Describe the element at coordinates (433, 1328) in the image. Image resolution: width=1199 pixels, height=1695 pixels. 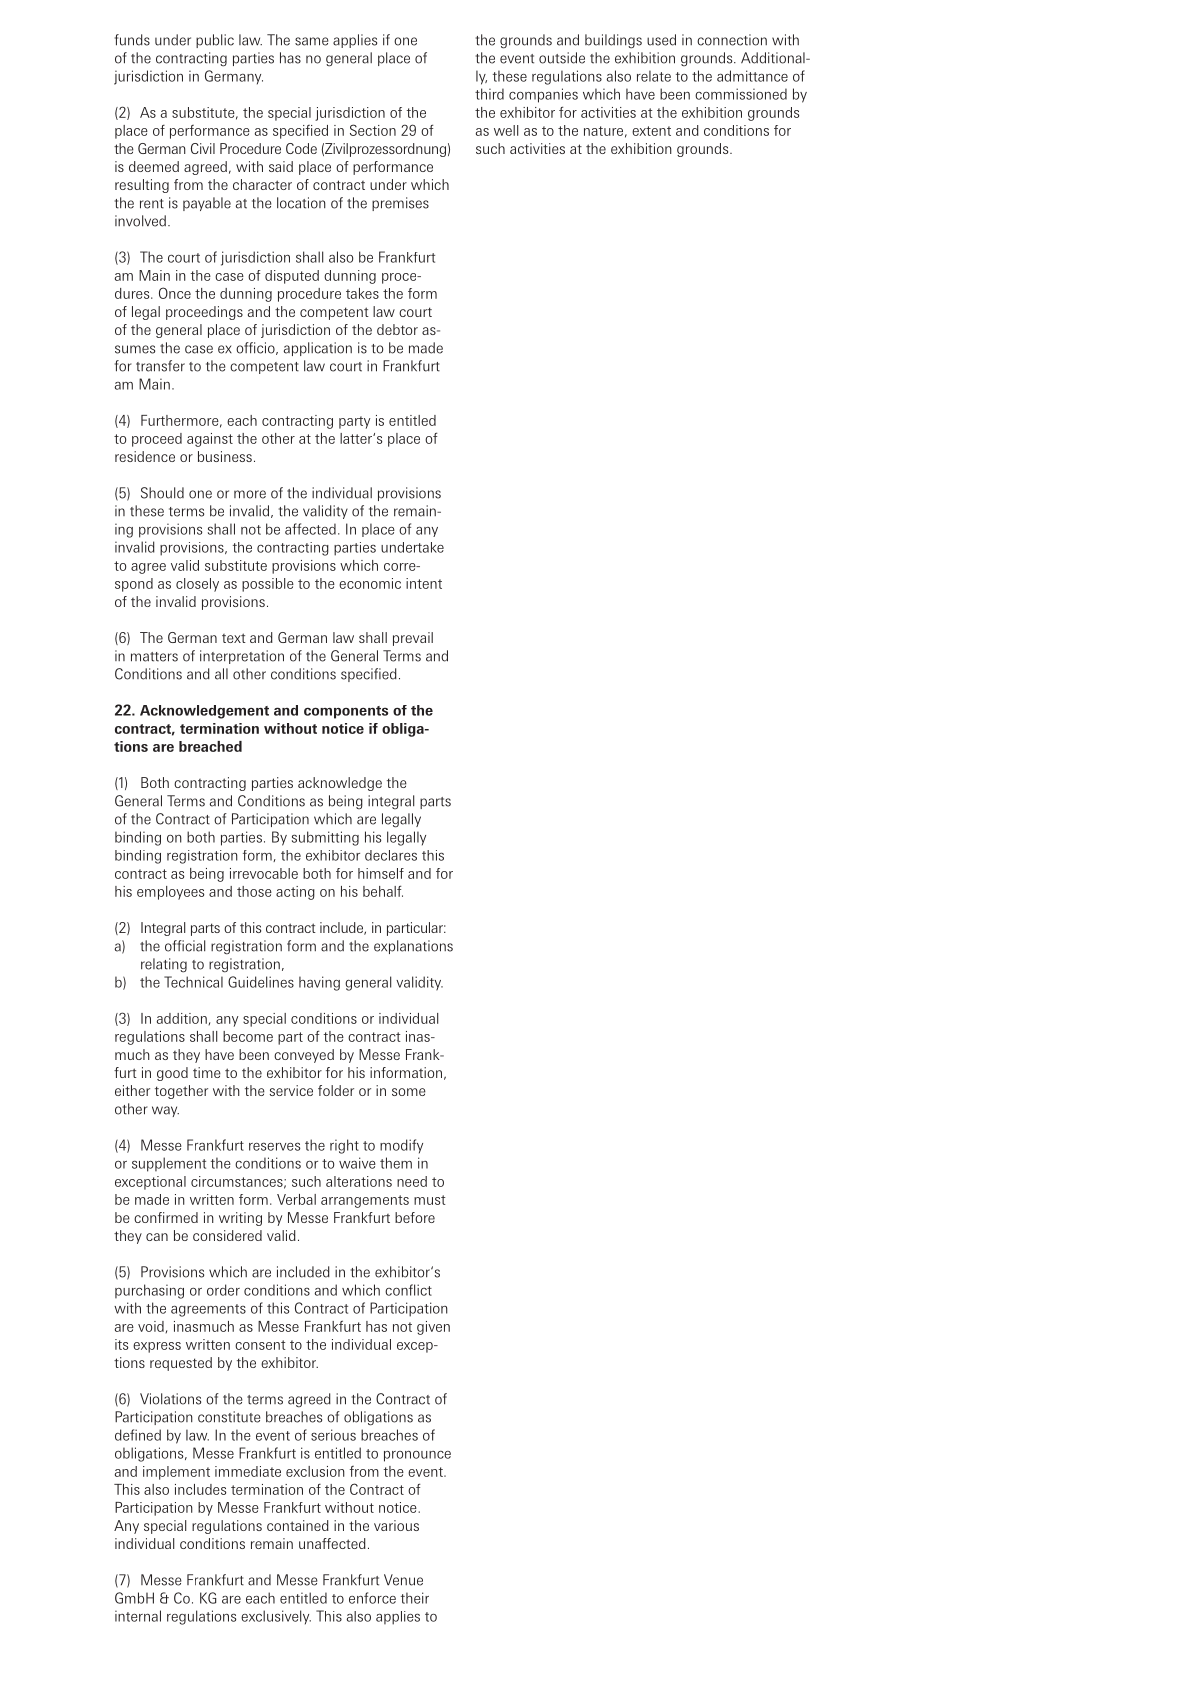
I see `given` at that location.
